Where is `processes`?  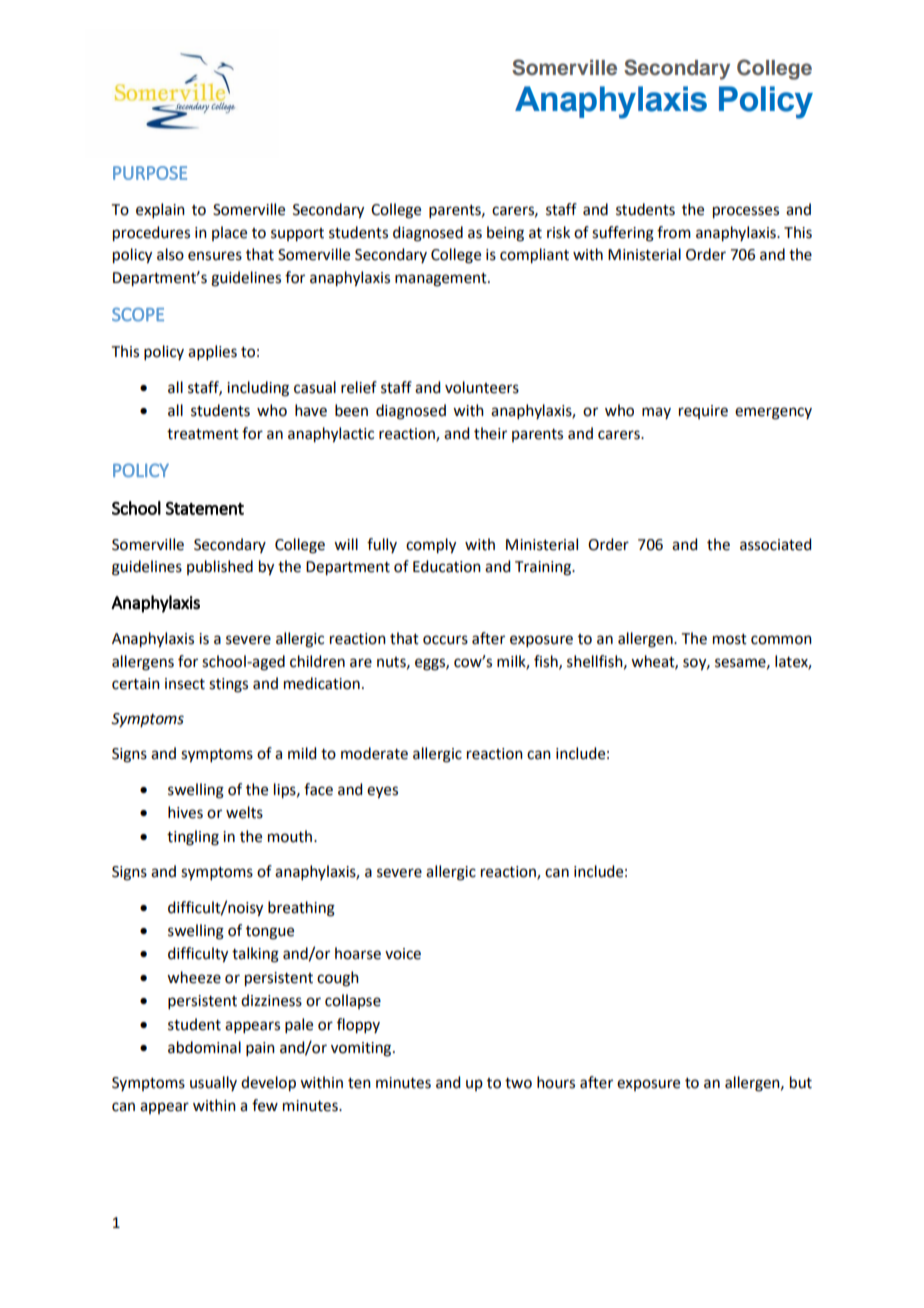
processes is located at coordinates (746, 212).
